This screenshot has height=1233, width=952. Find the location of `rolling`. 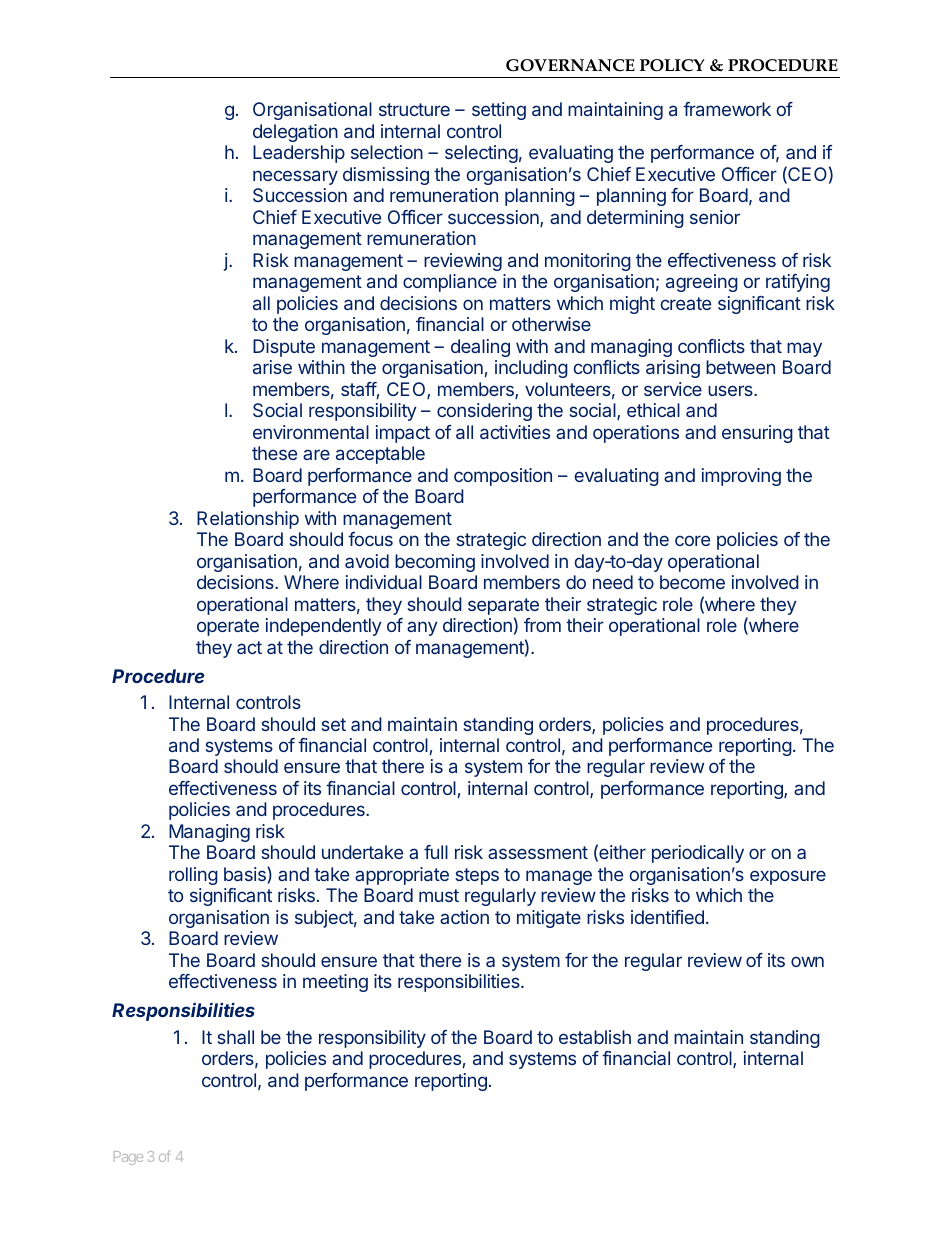

rolling is located at coordinates (193, 876).
